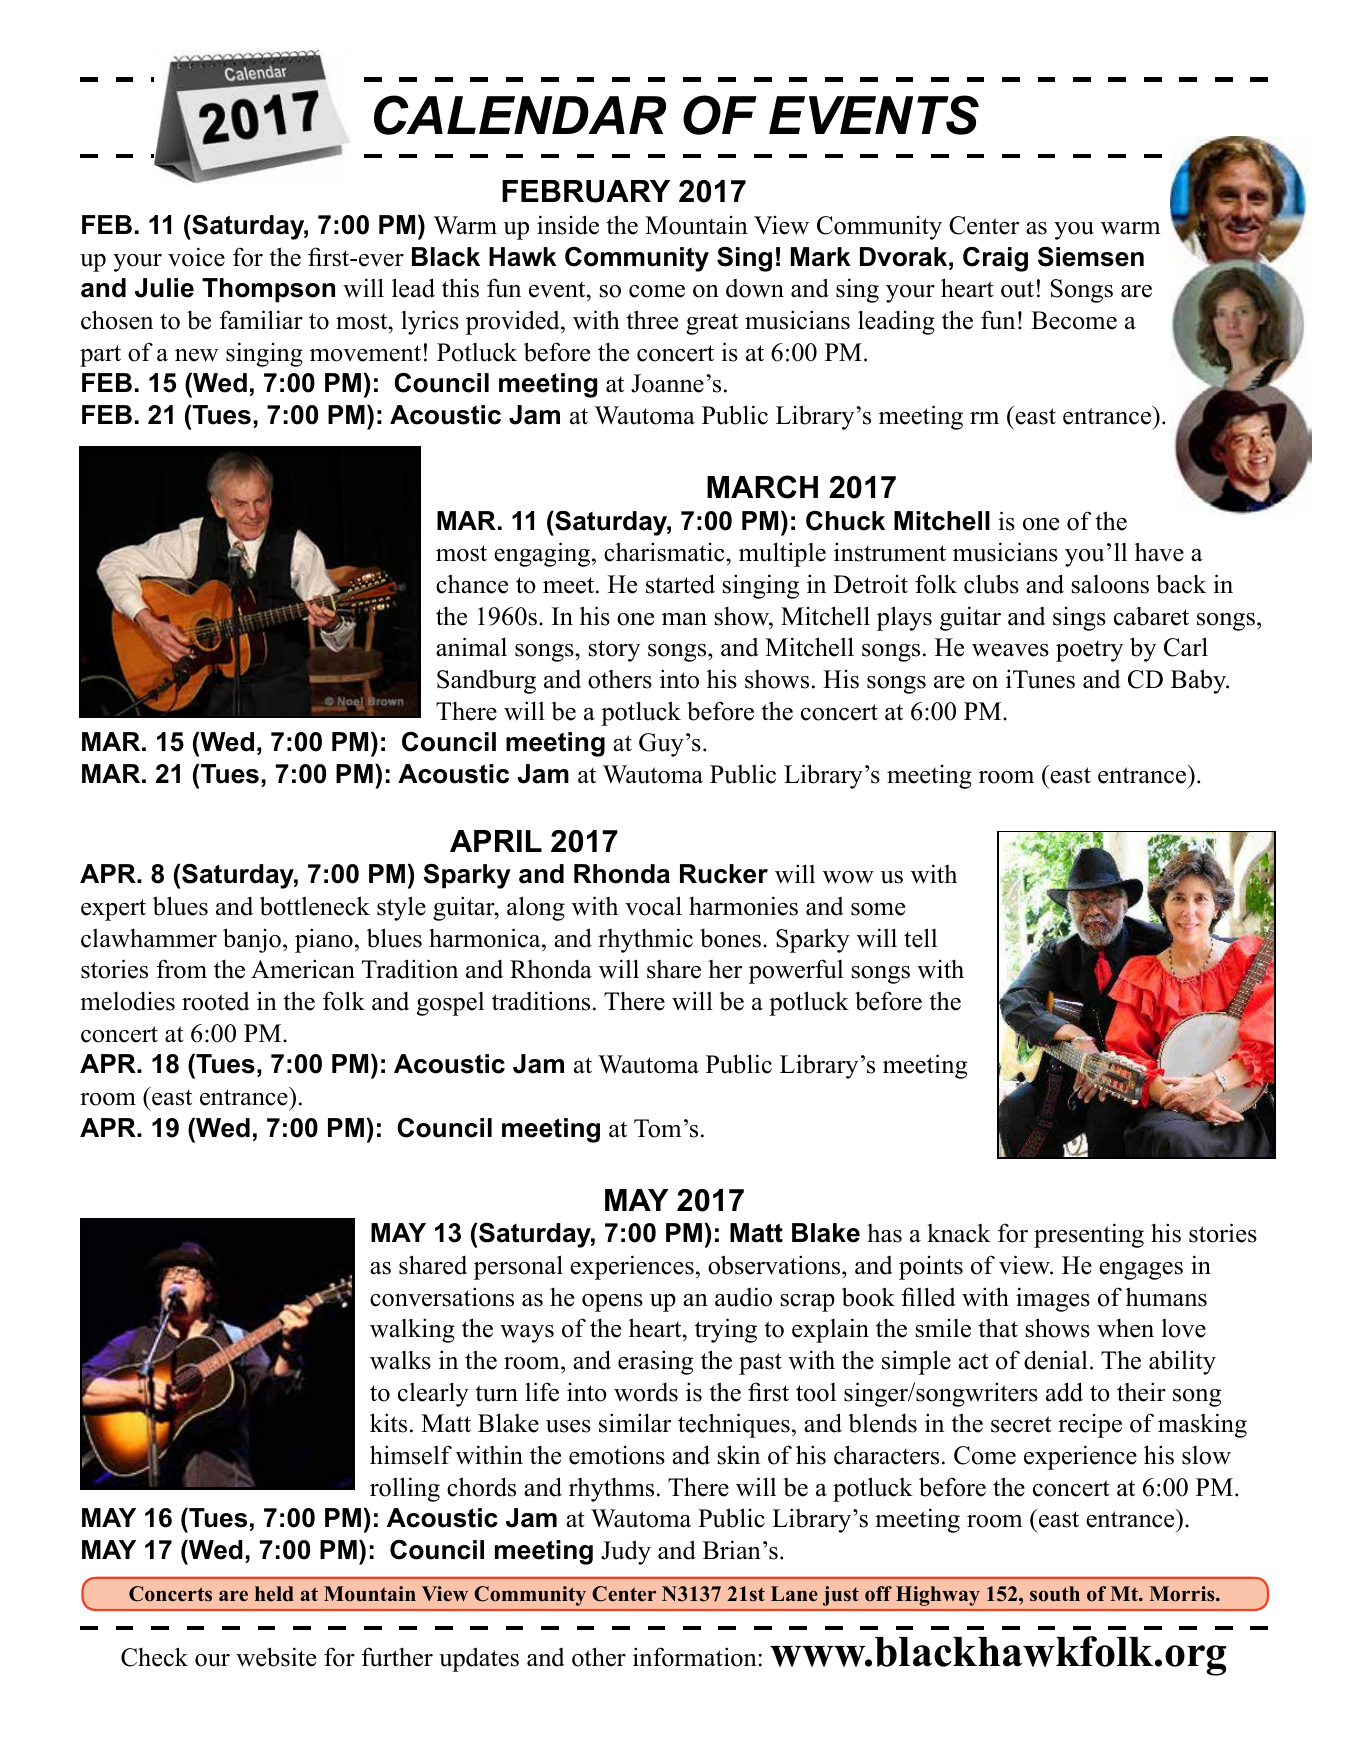 Image resolution: width=1346 pixels, height=1742 pixels. Describe the element at coordinates (182, 969) in the screenshot. I see `from` at that location.
